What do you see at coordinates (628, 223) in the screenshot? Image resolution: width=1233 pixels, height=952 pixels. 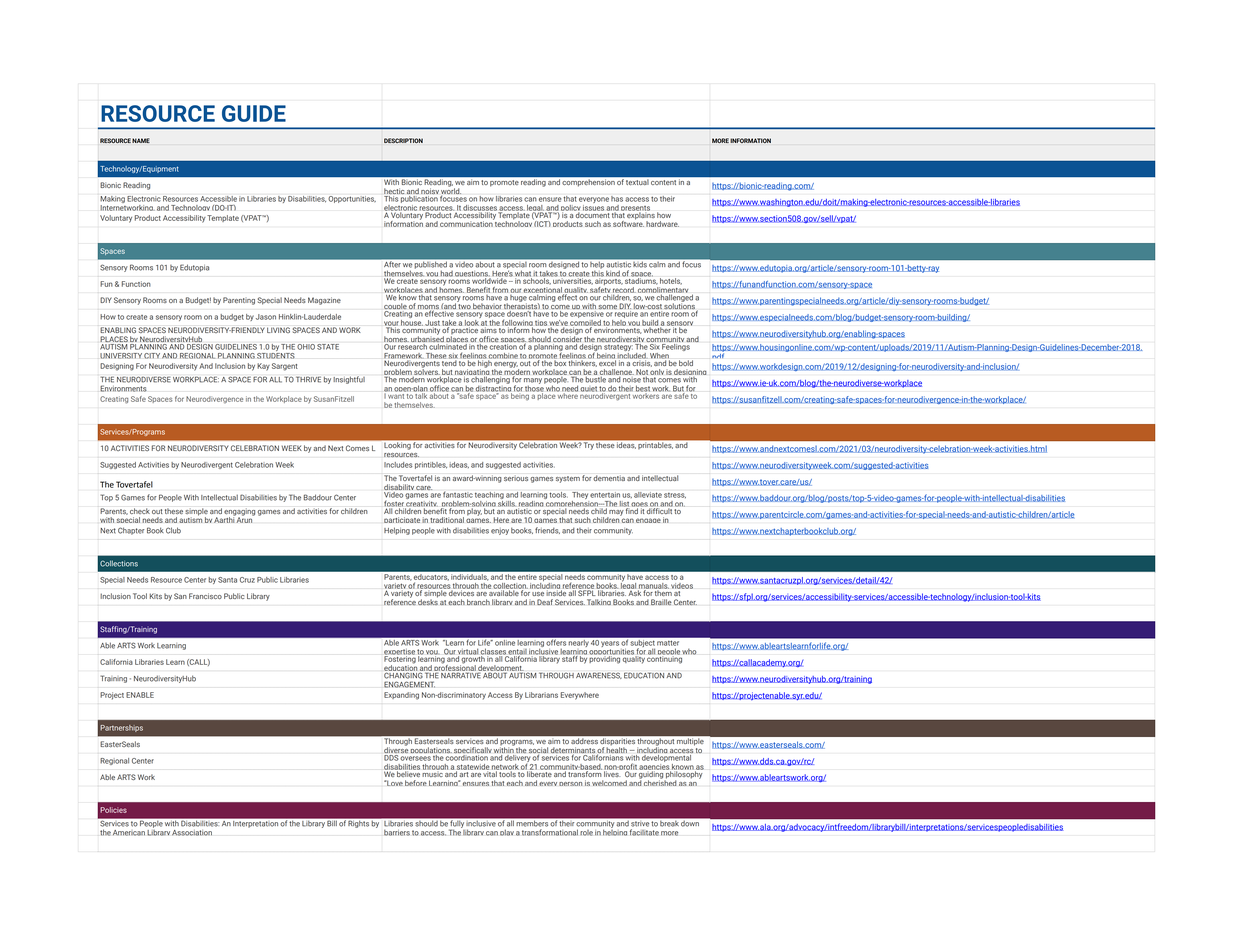 I see `software` at bounding box center [628, 223].
